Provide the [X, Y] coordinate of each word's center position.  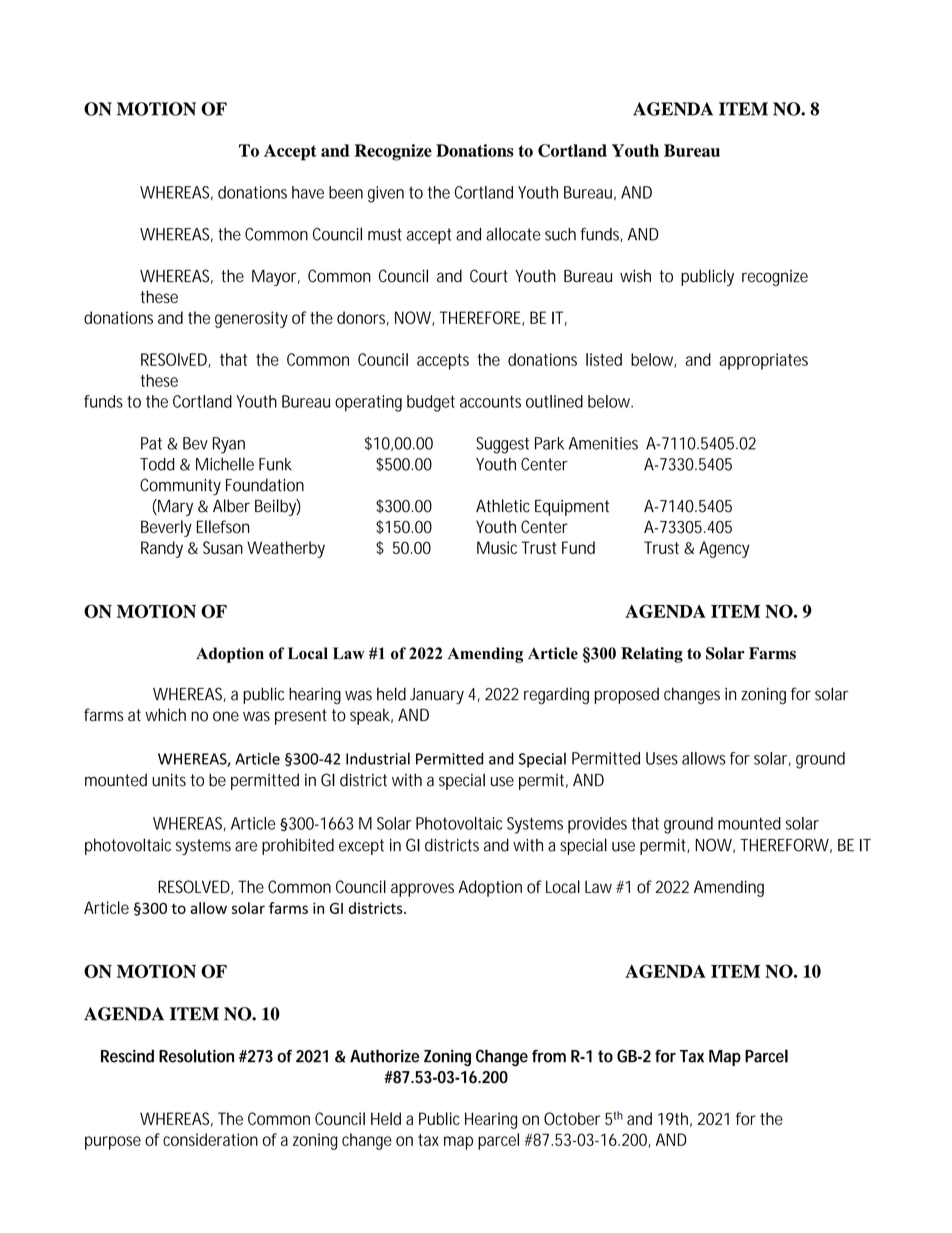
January [437, 696]
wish [635, 276]
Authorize [384, 1056]
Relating [652, 655]
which [165, 715]
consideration [210, 1139]
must [385, 234]
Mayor [276, 278]
